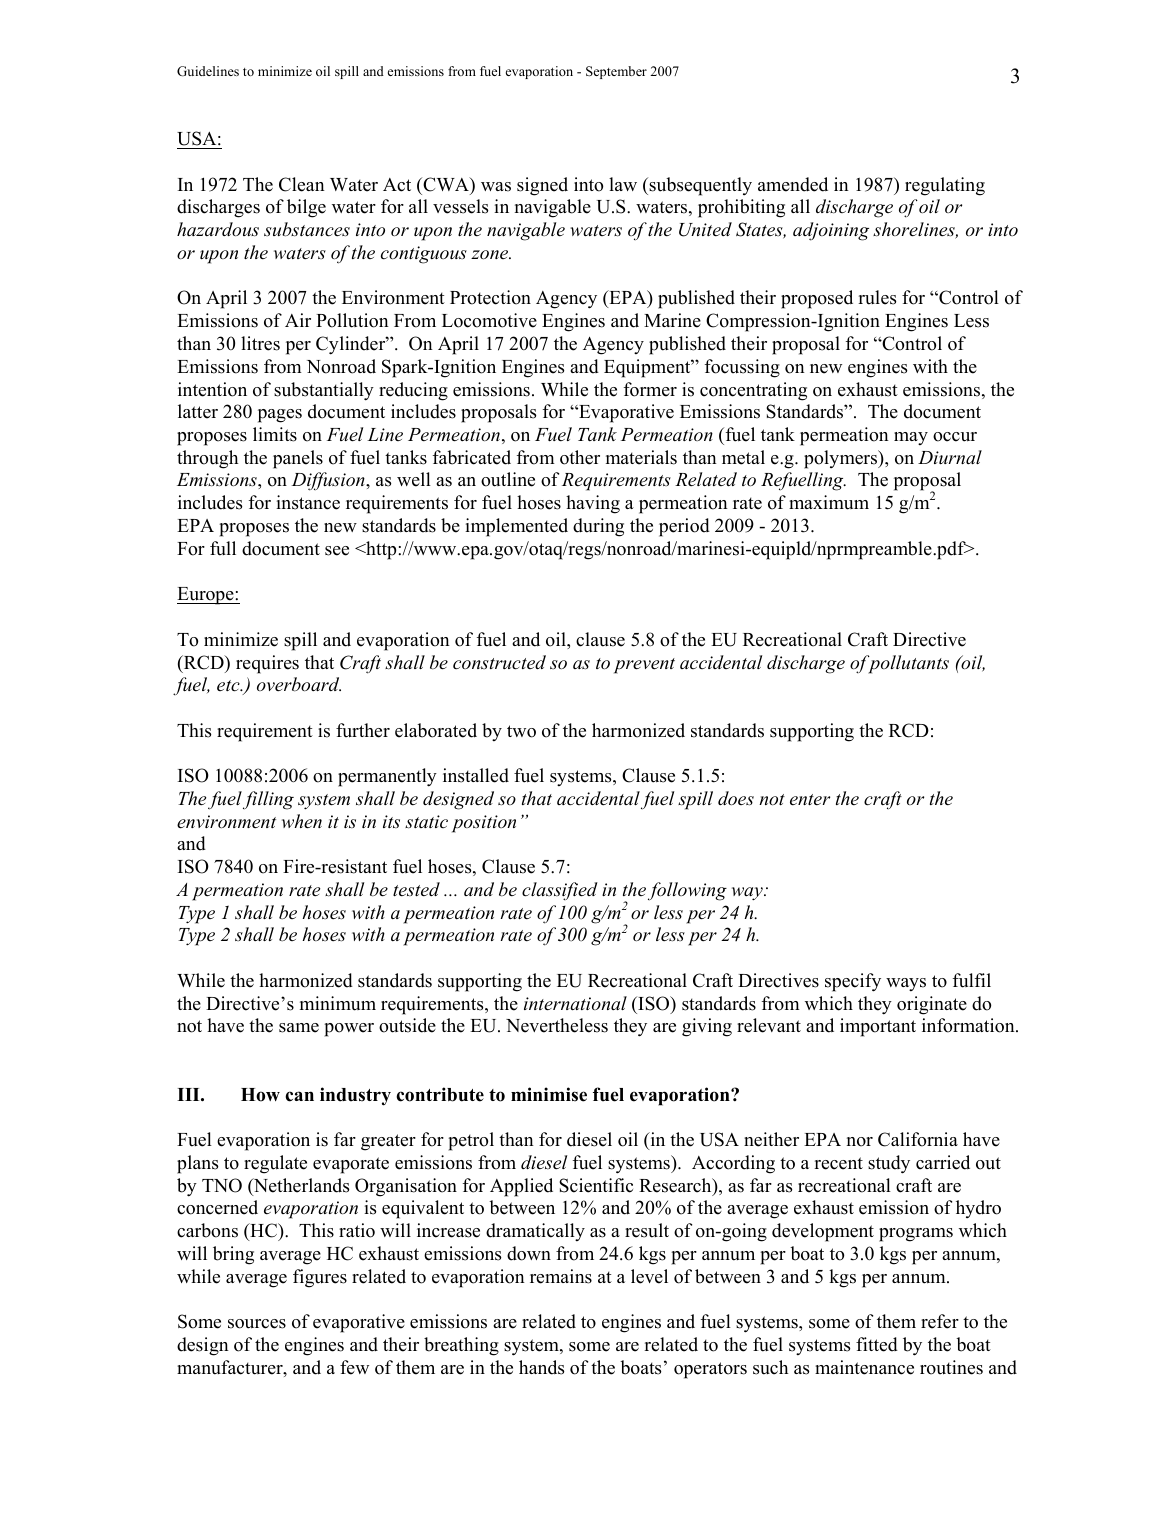 The width and height of the screenshot is (1170, 1514). What do you see at coordinates (907, 664) in the screenshot?
I see `pollutants` at bounding box center [907, 664].
